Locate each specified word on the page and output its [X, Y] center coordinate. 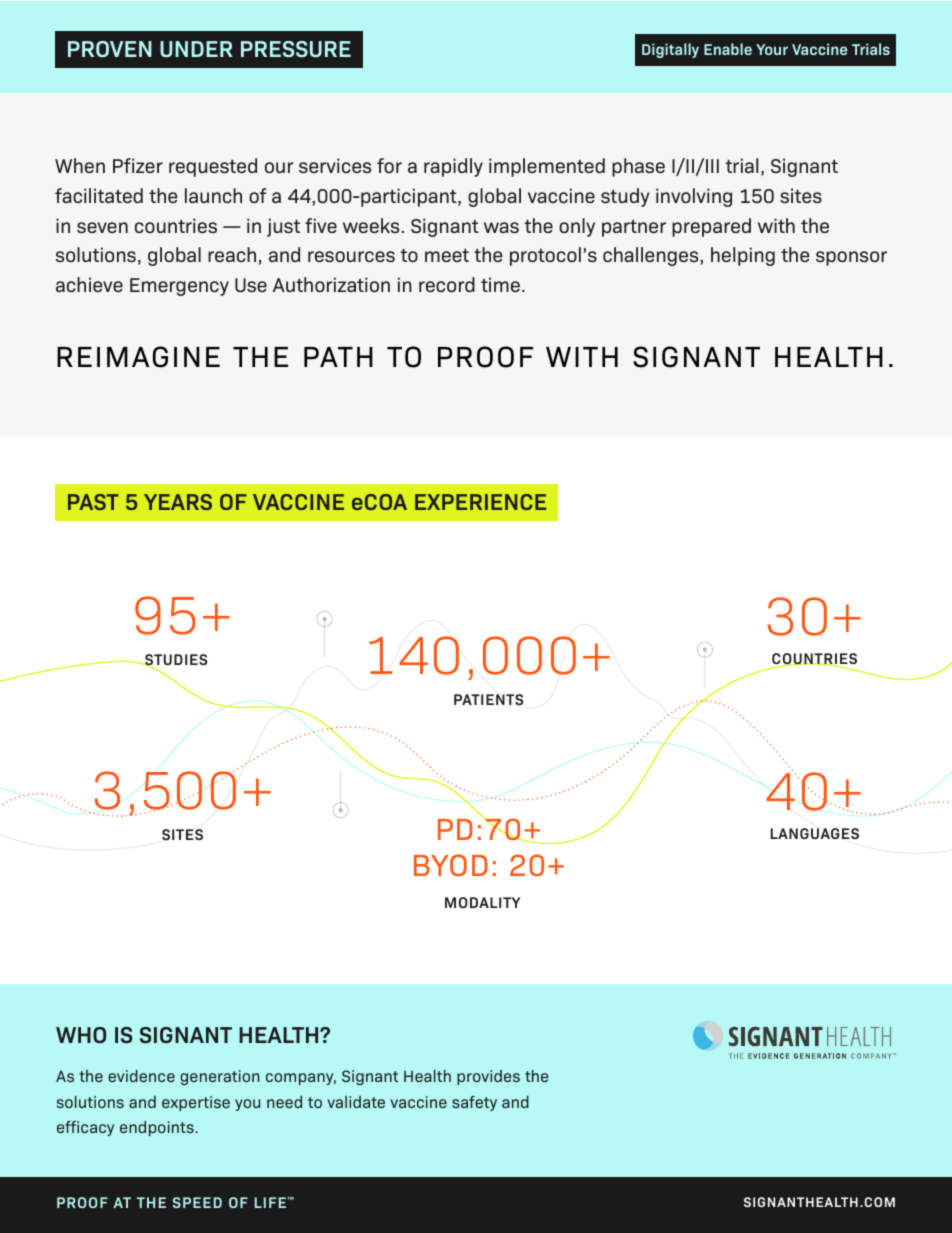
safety [474, 1103]
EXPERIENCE [480, 502]
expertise [196, 1103]
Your [772, 49]
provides [488, 1077]
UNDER [196, 49]
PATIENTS [488, 699]
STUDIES [175, 661]
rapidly [453, 167]
